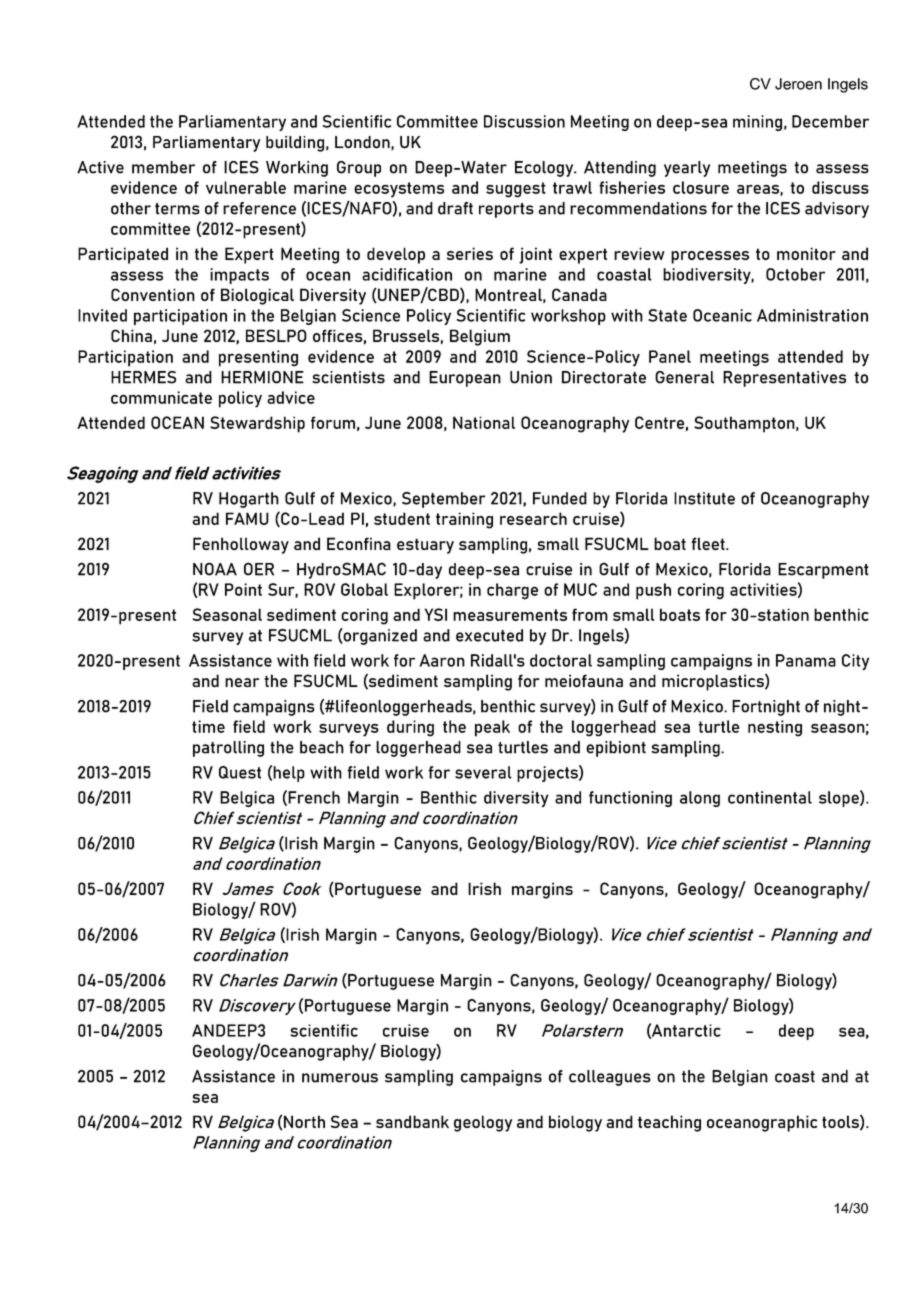 Image resolution: width=924 pixels, height=1308 pixels. I want to click on several, so click(483, 772).
